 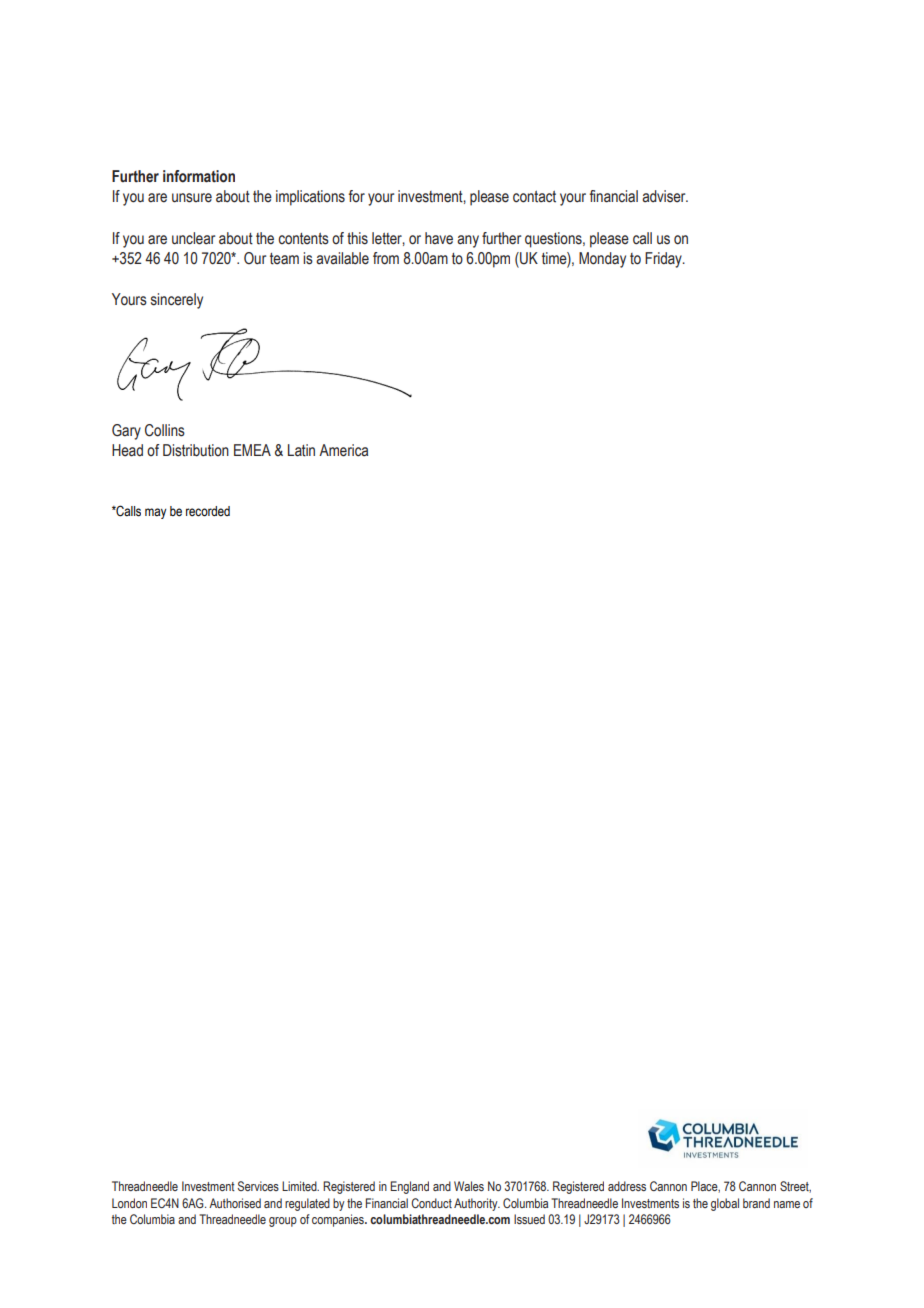 I want to click on global, so click(x=725, y=1204).
